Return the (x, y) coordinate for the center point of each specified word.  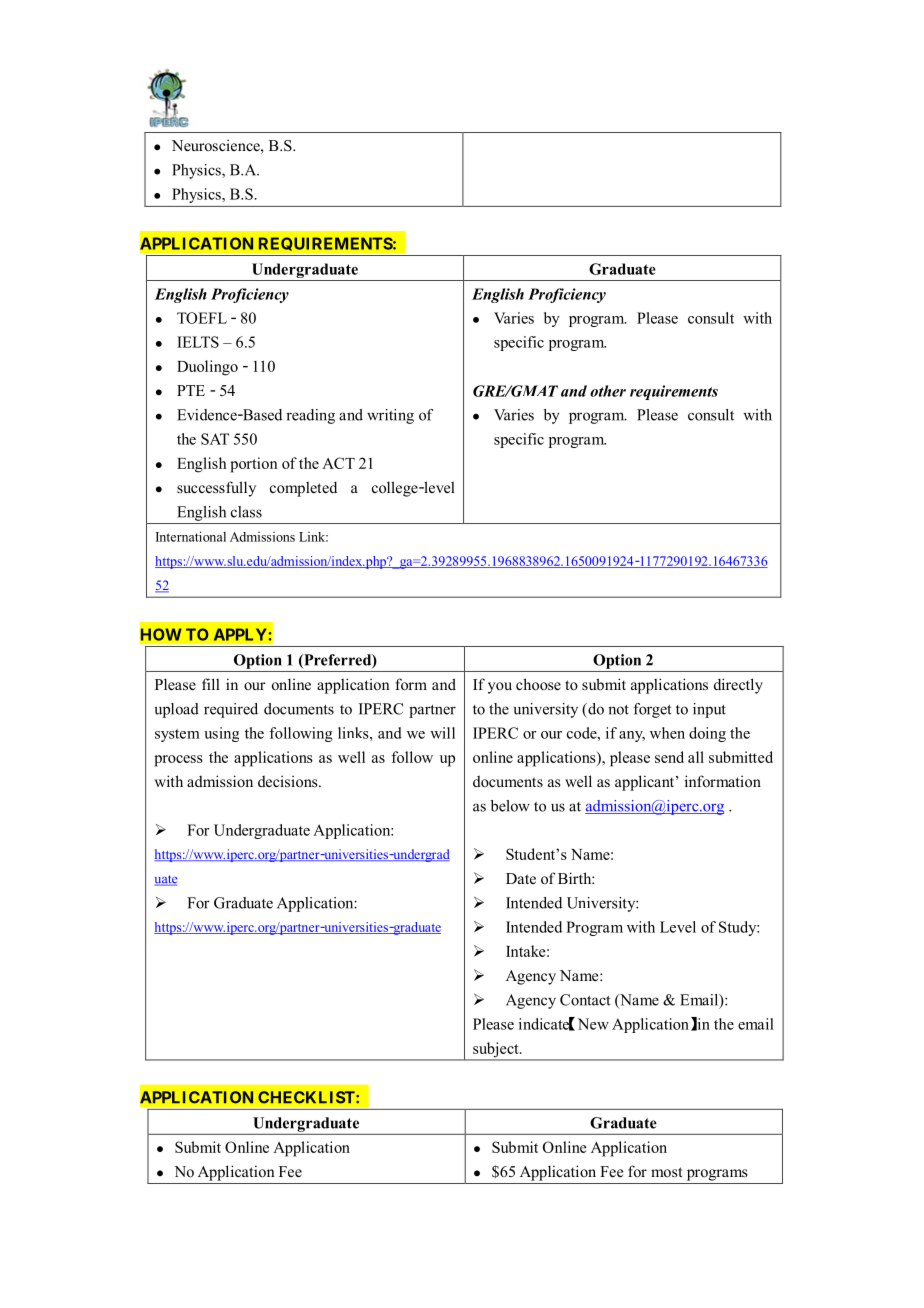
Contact (585, 1000)
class (246, 512)
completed (303, 489)
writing (390, 416)
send (669, 757)
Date (521, 878)
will (442, 733)
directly (738, 686)
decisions (289, 781)
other (608, 391)
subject (496, 1051)
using (221, 734)
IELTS (198, 342)
